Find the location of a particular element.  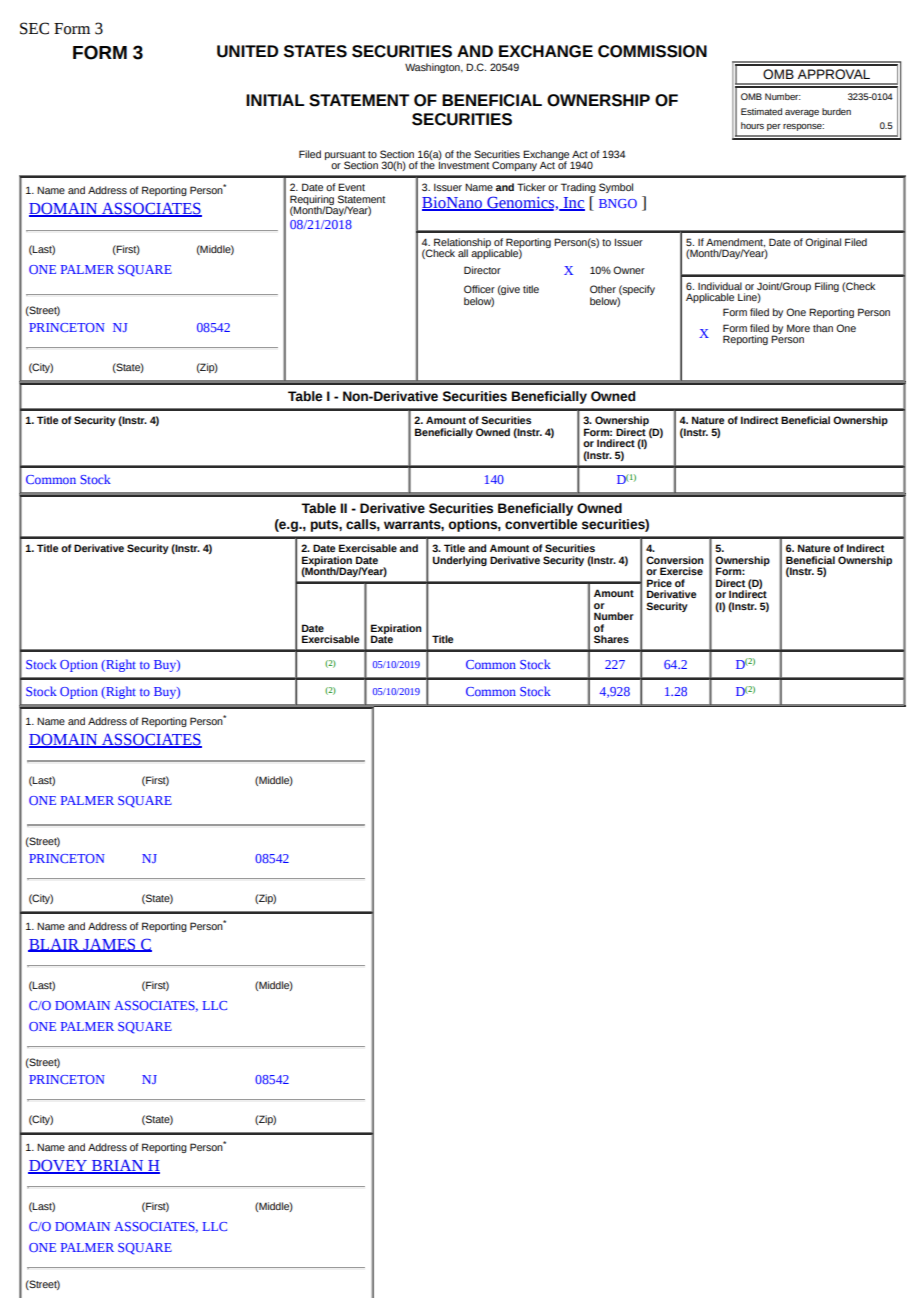

Estimated is located at coordinates (761, 111).
